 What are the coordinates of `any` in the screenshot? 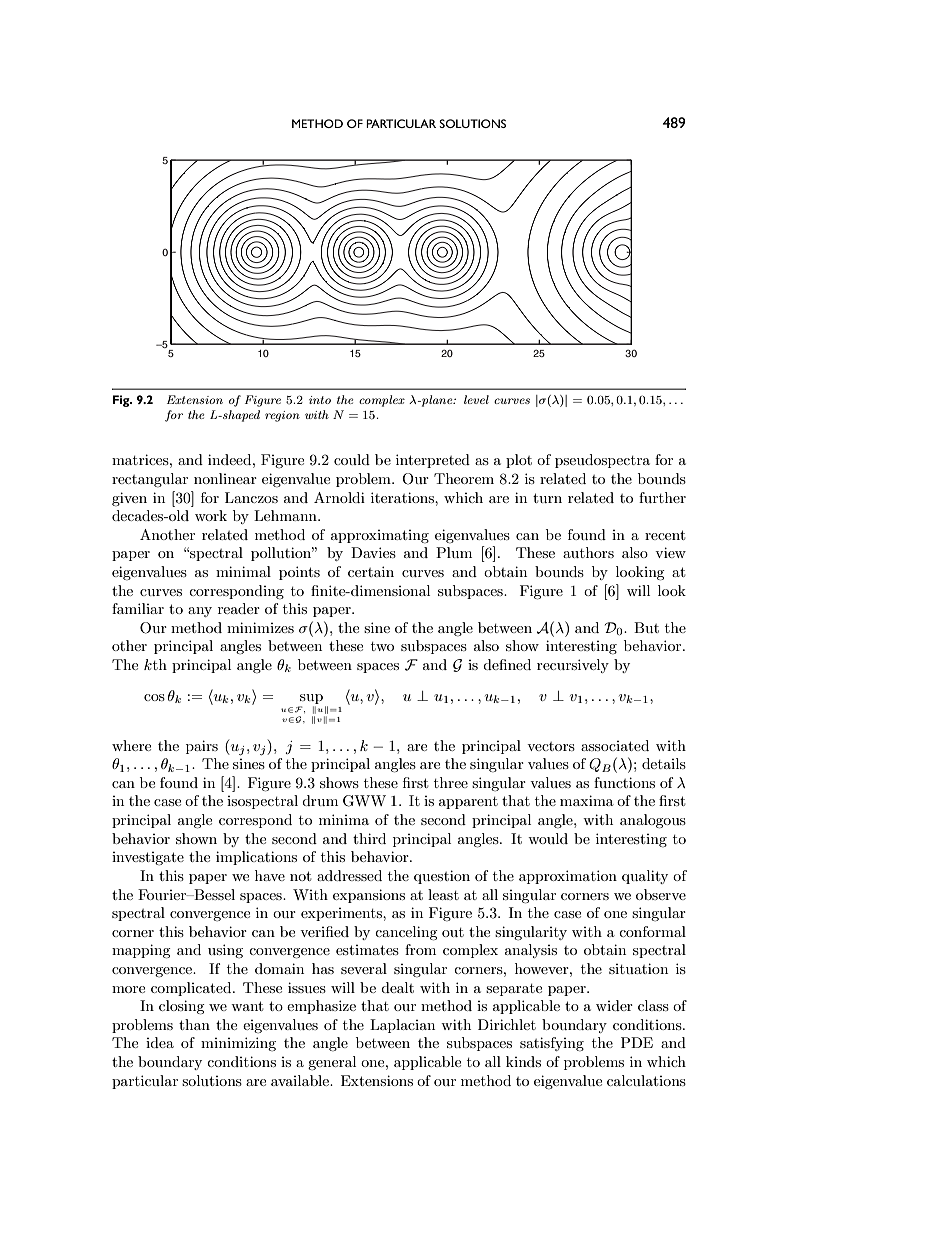 It's located at (200, 612).
